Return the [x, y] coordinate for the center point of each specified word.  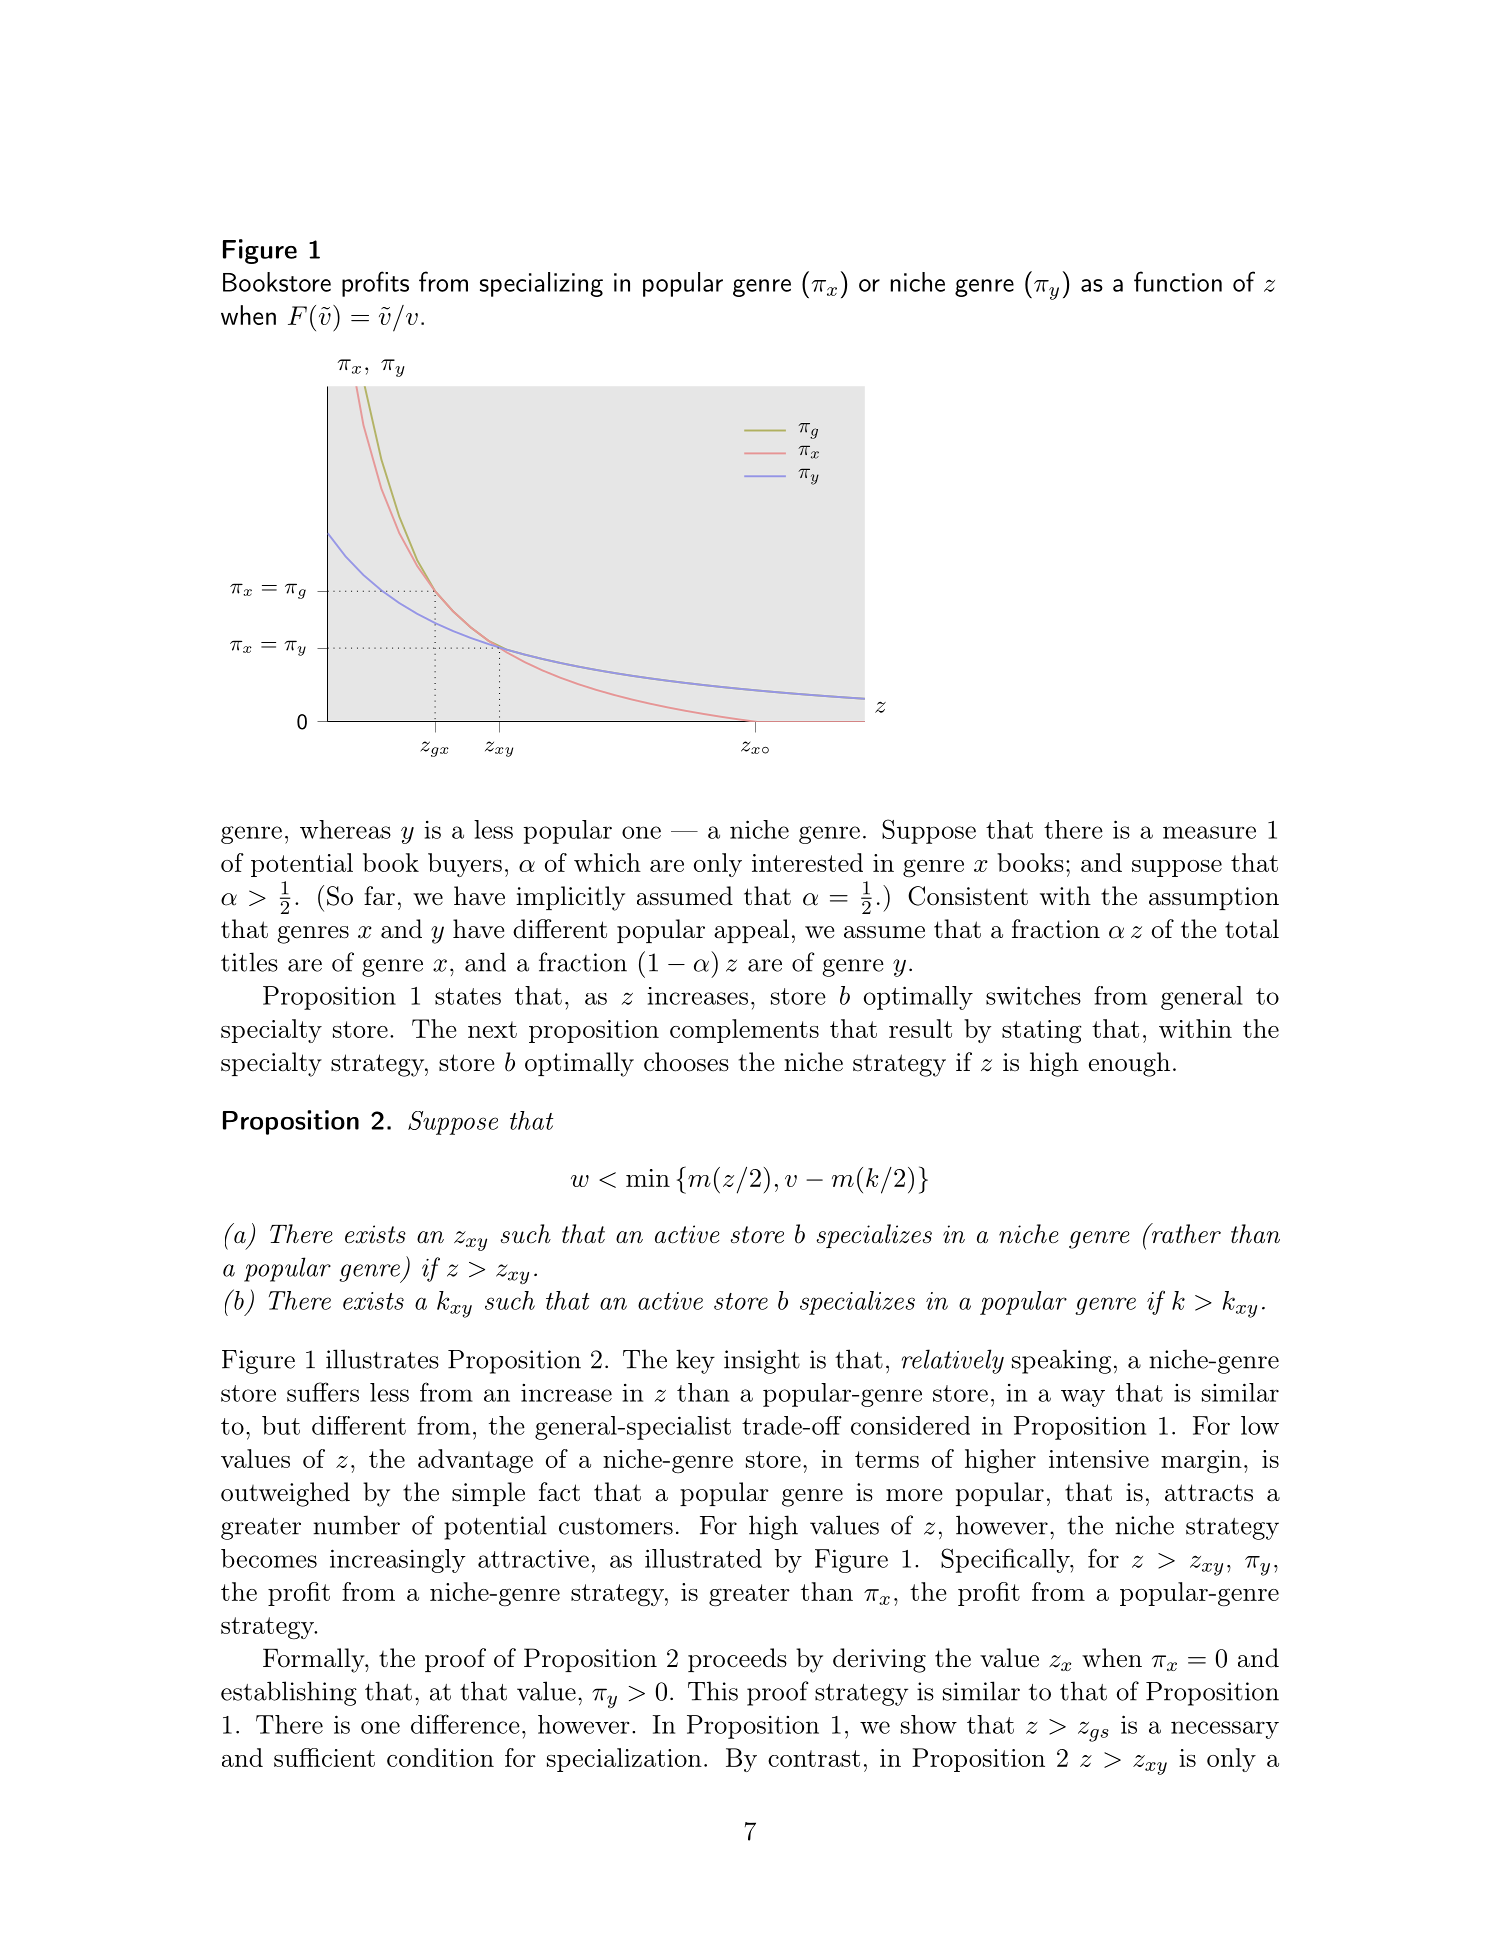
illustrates [382, 1359]
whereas [345, 829]
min [648, 1178]
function [1178, 281]
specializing [541, 284]
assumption [1214, 898]
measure [1209, 832]
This [713, 1691]
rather [1185, 1233]
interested [807, 862]
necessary [1225, 1730]
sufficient [324, 1757]
